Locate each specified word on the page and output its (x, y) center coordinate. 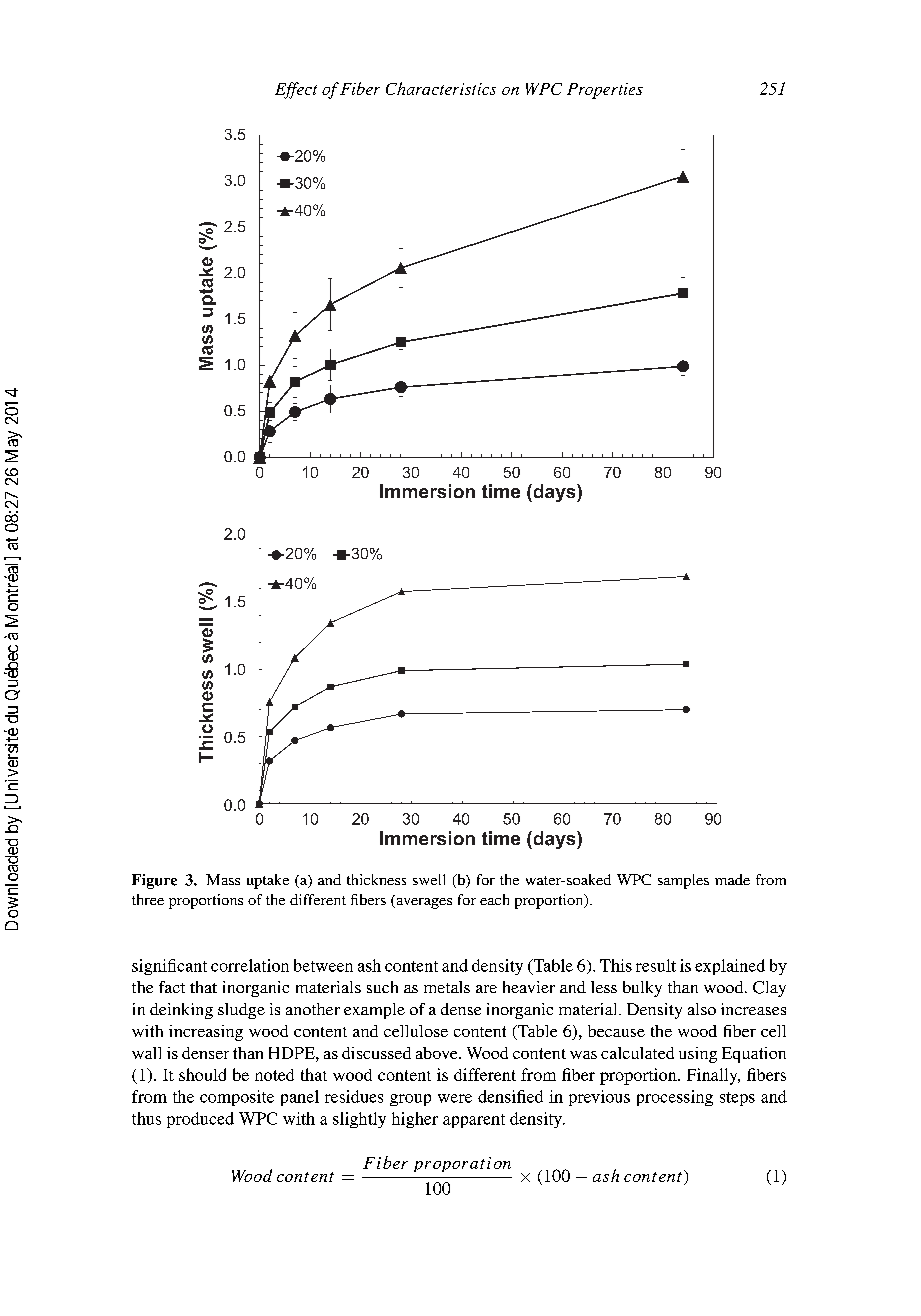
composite (237, 1098)
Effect (296, 90)
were (455, 1098)
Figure (154, 881)
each (494, 899)
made (732, 879)
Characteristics (441, 88)
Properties (605, 91)
